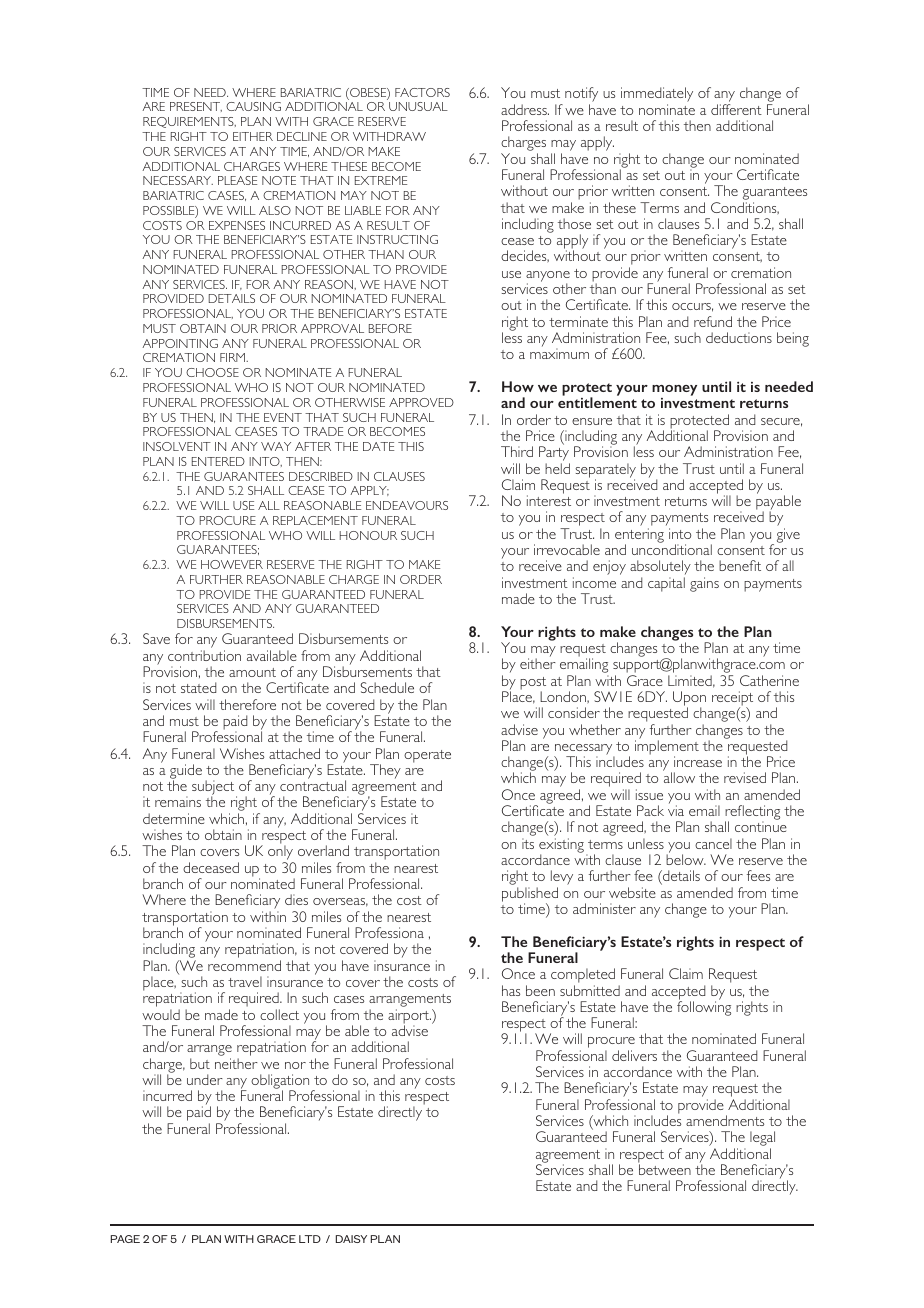  I want to click on different, so click(736, 109).
